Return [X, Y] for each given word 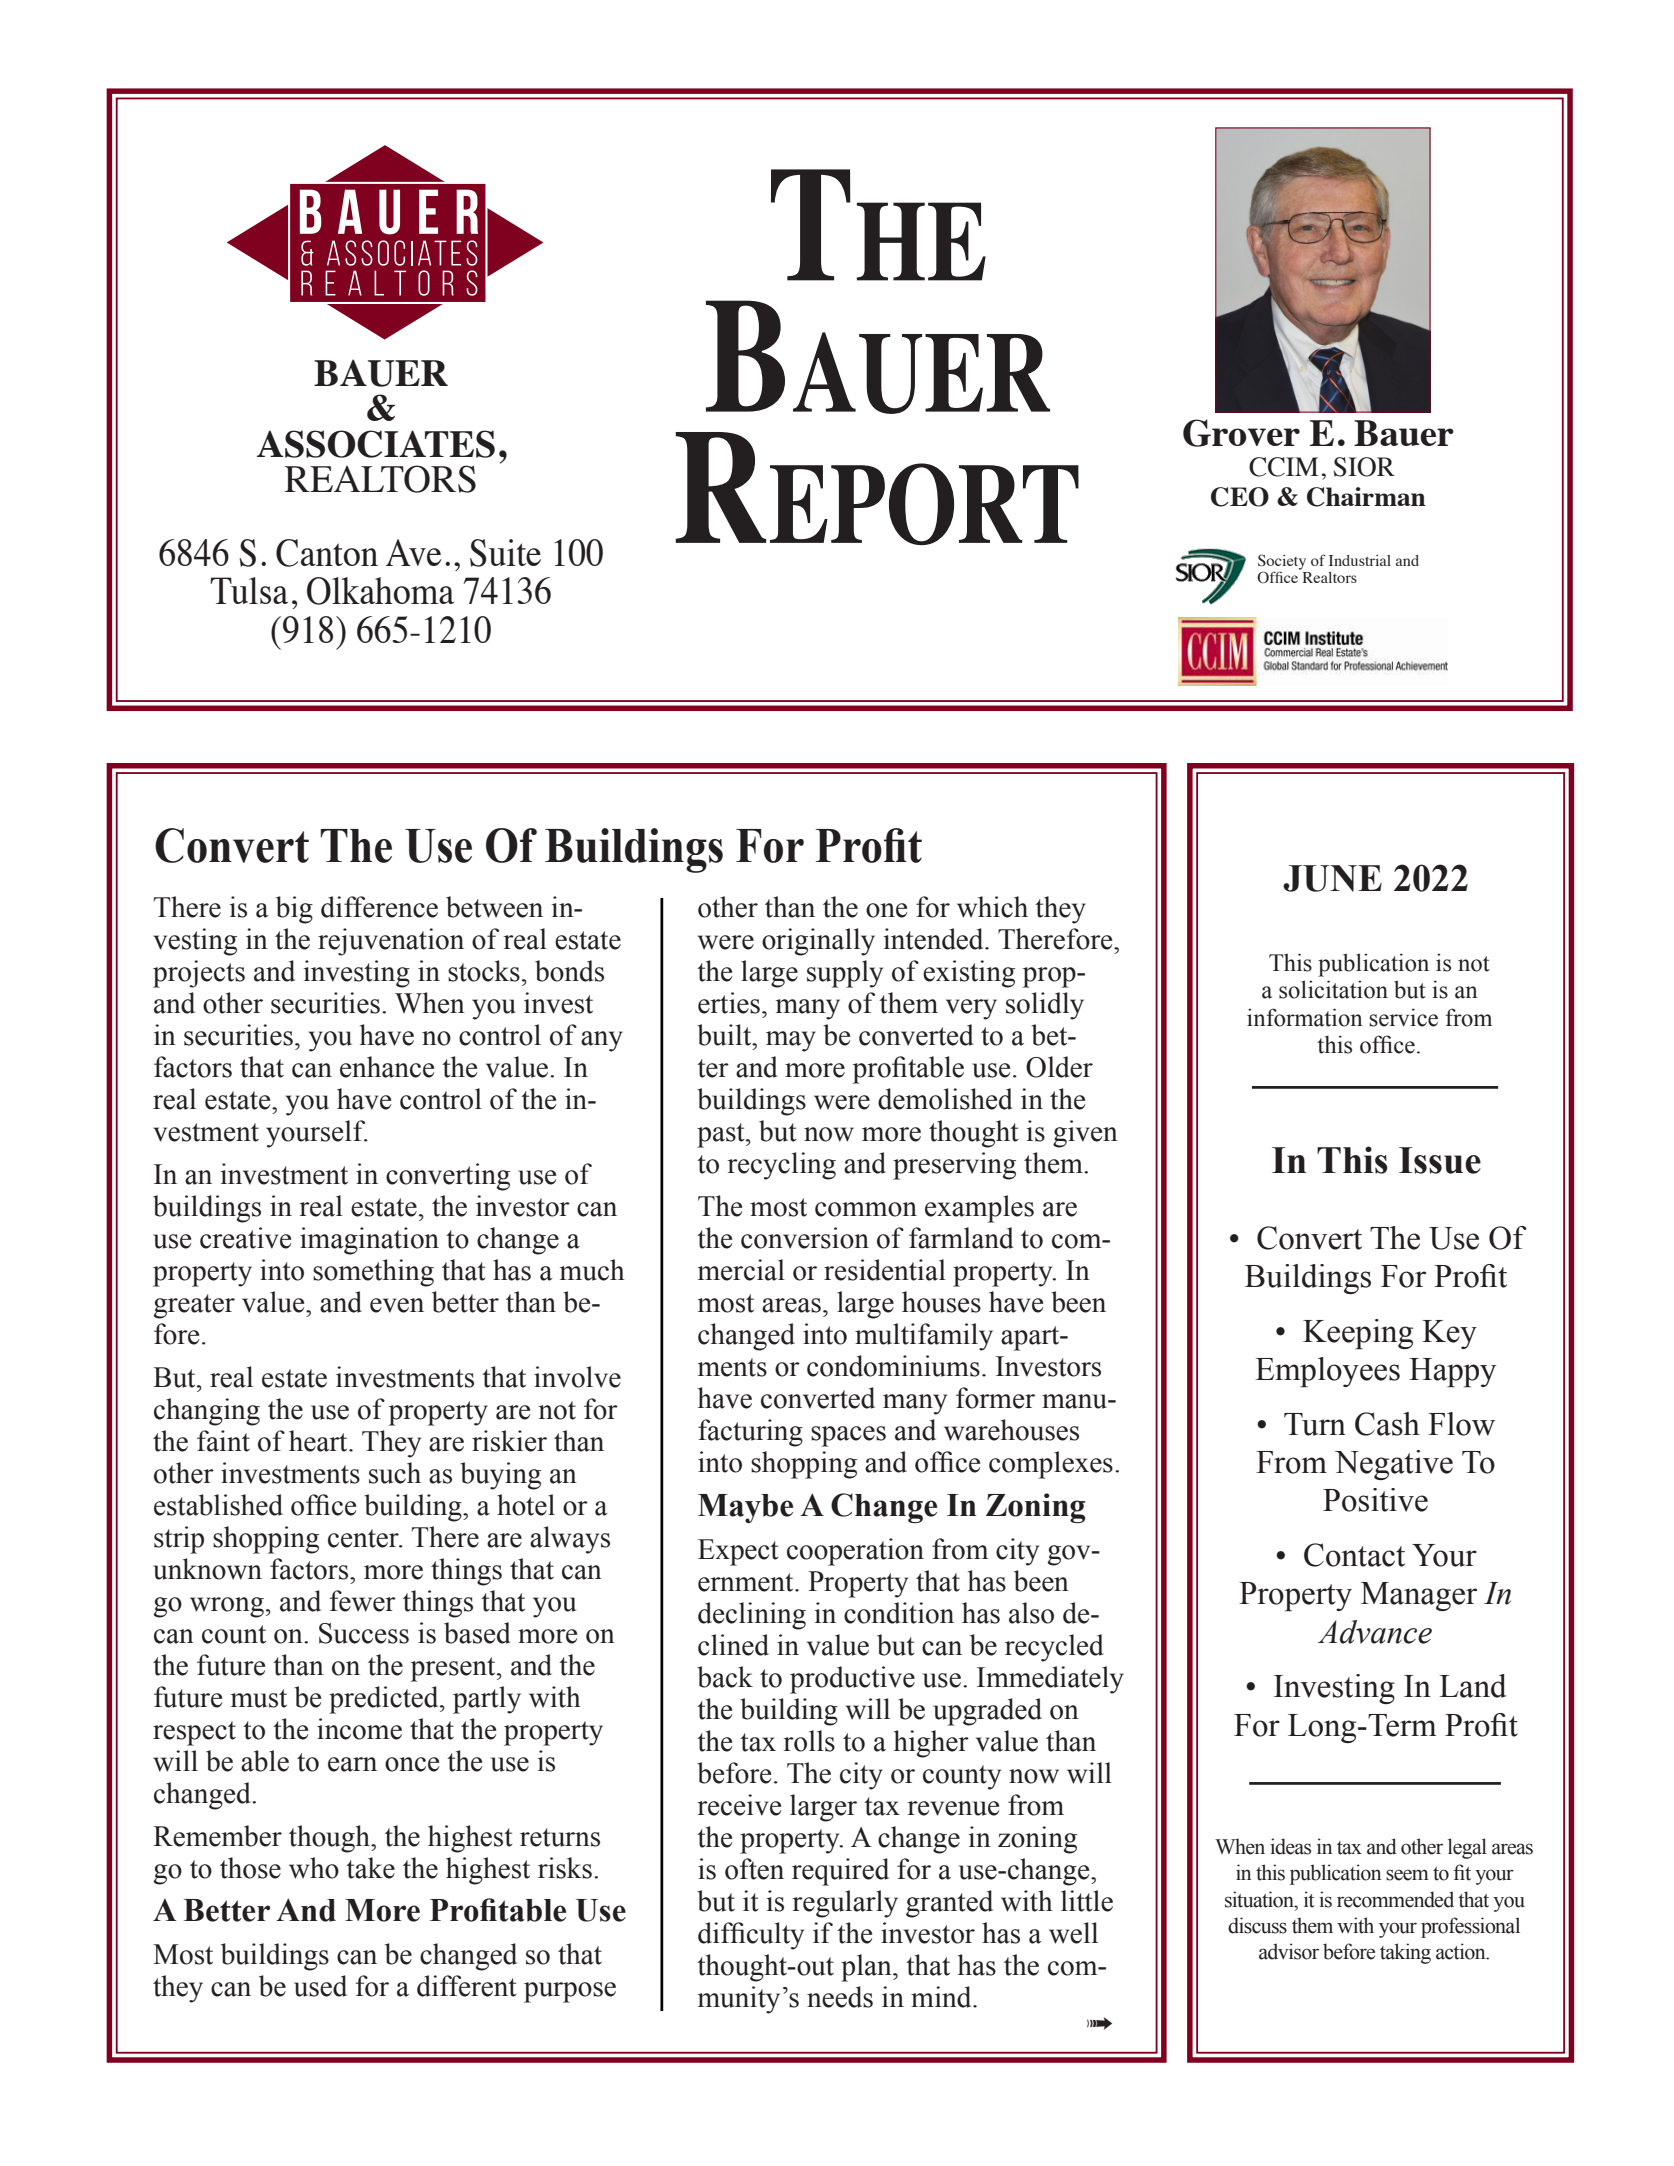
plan [867, 1968]
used [320, 1986]
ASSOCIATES [376, 444]
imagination [369, 1241]
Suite [505, 553]
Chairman [1366, 497]
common [866, 1209]
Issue [1440, 1160]
